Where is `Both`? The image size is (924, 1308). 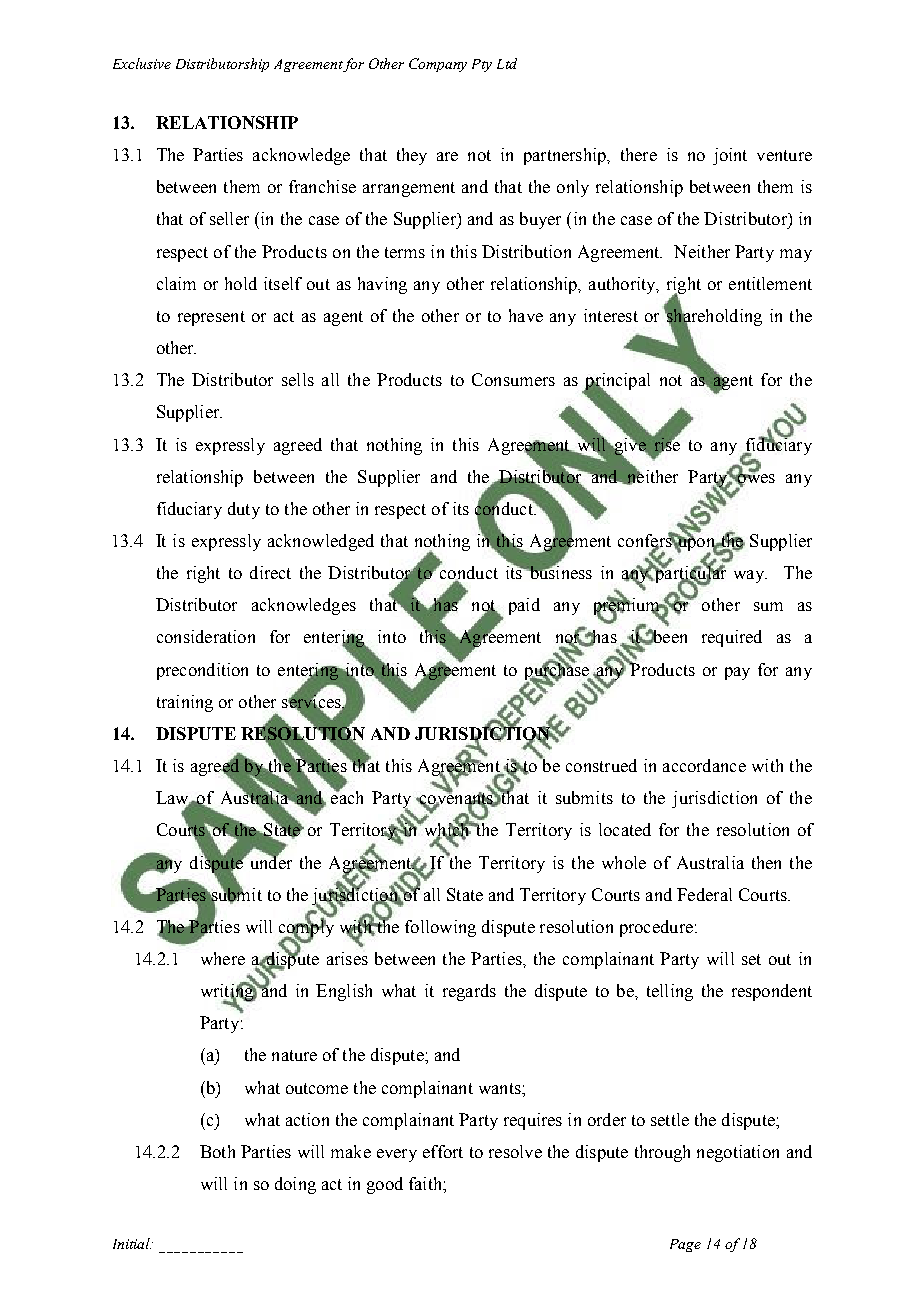
Both is located at coordinates (217, 1151).
